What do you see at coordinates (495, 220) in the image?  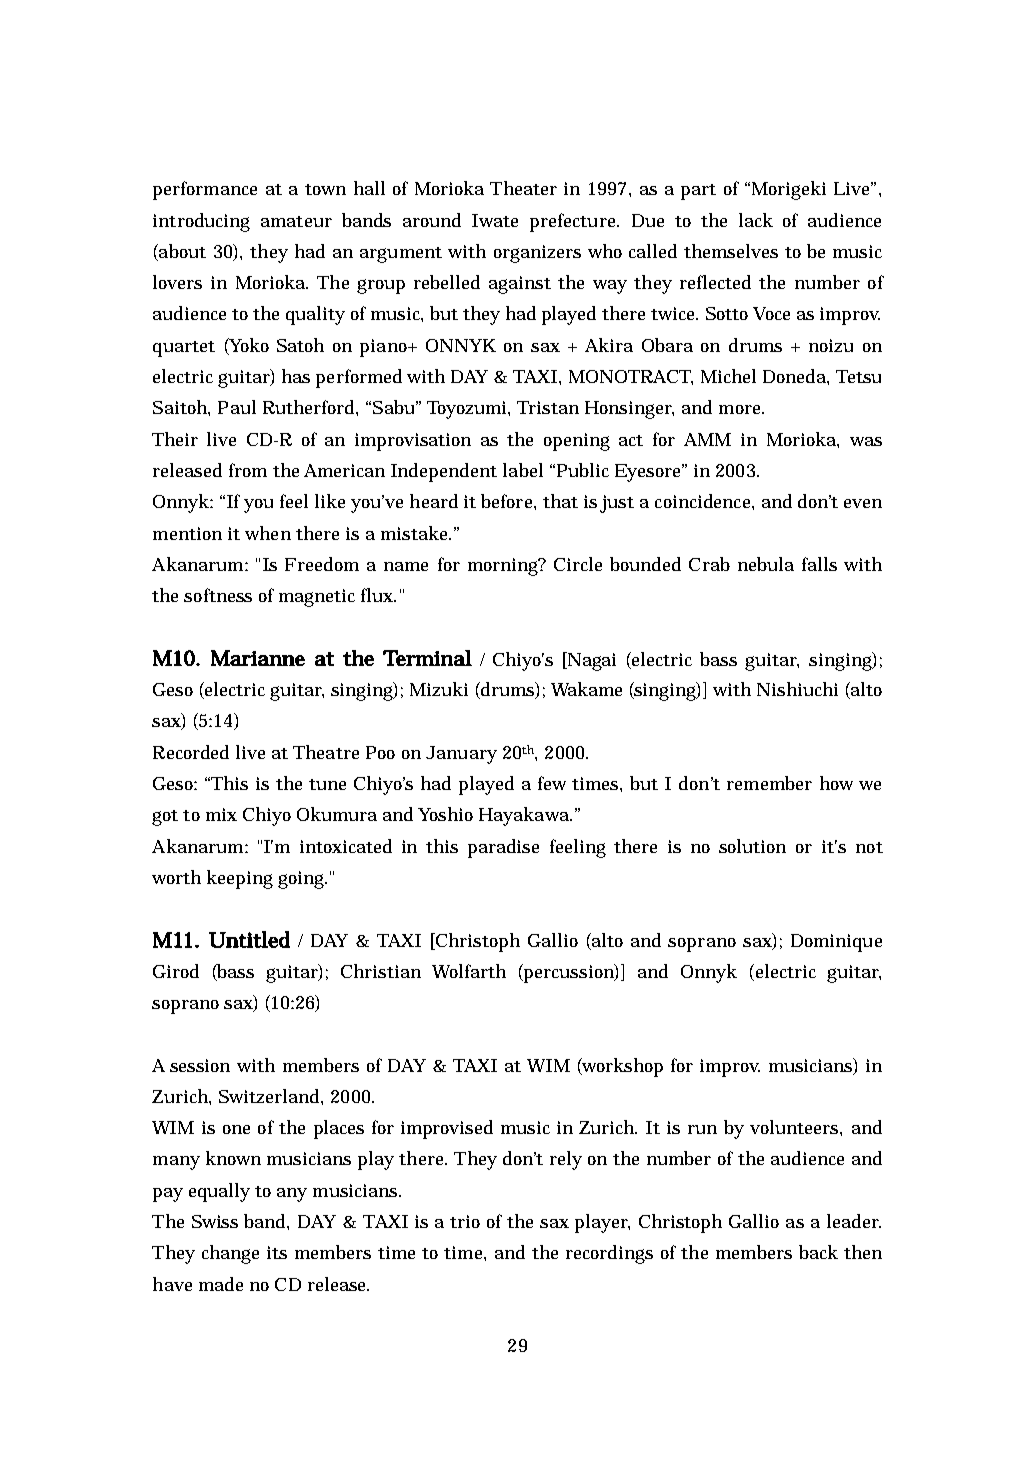 I see `Iwate` at bounding box center [495, 220].
